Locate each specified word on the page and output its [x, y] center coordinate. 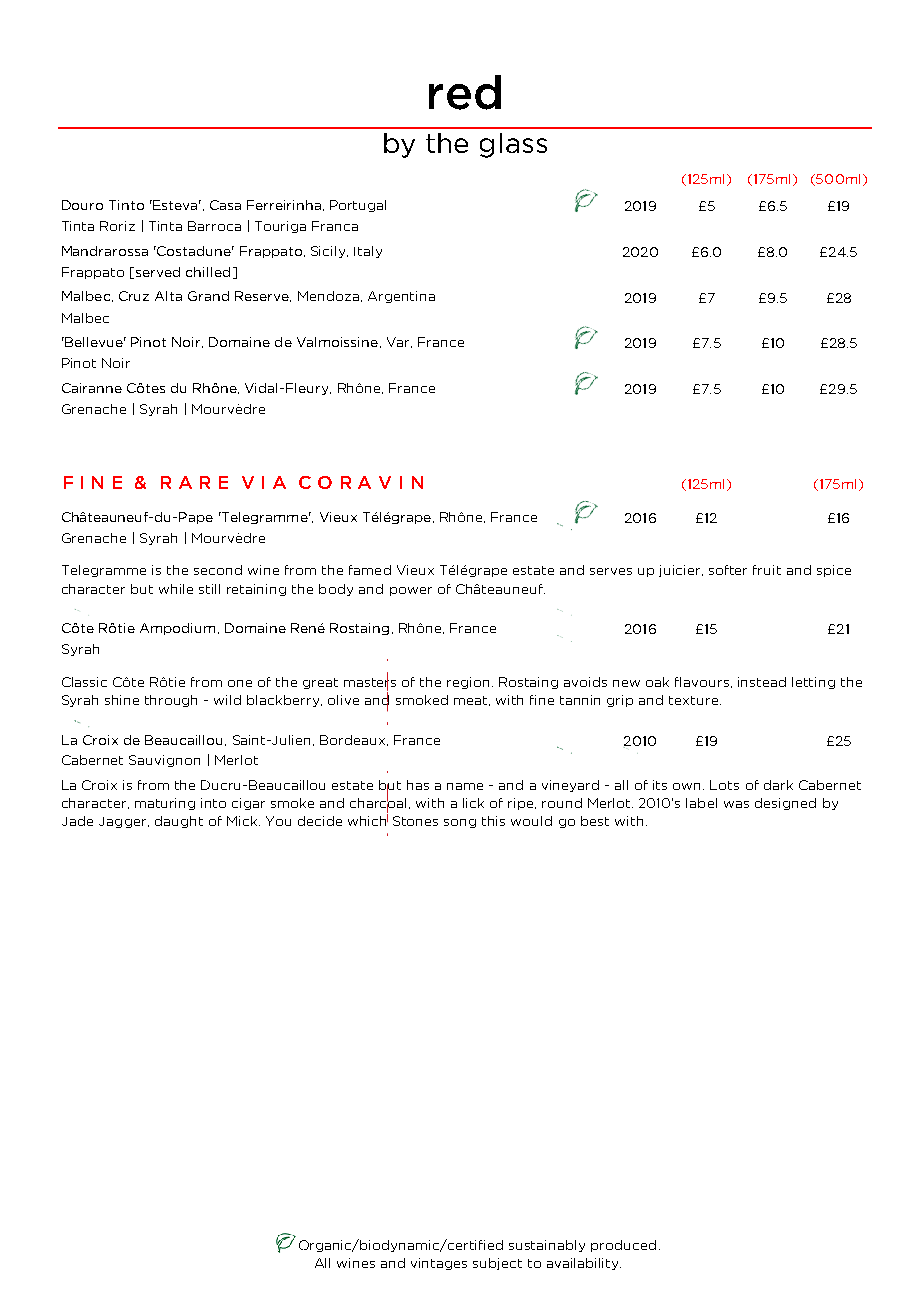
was [736, 804]
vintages [439, 1264]
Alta [168, 296]
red [465, 92]
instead [762, 682]
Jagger [124, 822]
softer [728, 570]
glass [513, 145]
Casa [225, 205]
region [470, 683]
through [171, 701]
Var [399, 342]
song [460, 823]
